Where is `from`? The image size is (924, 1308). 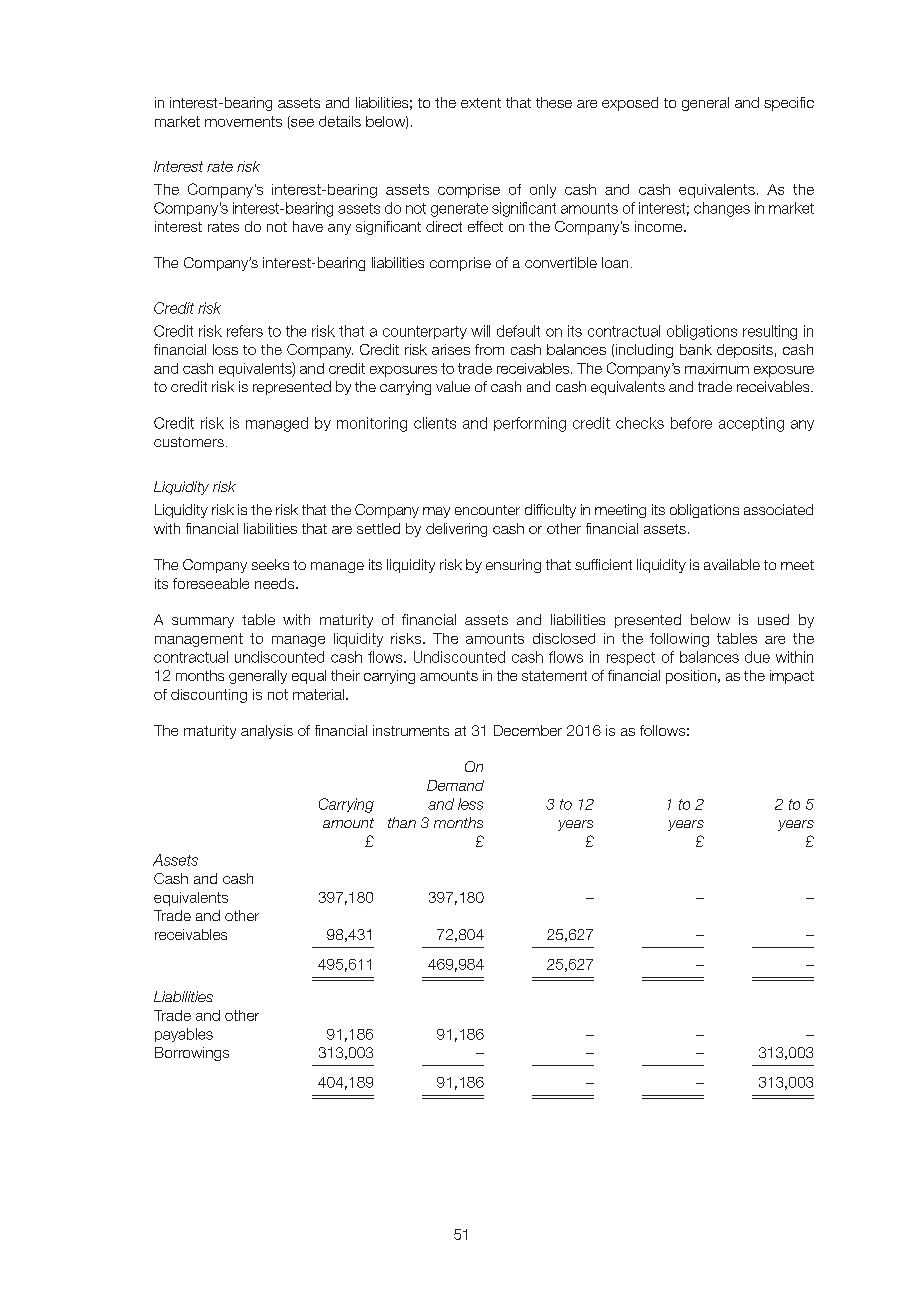 from is located at coordinates (489, 349).
